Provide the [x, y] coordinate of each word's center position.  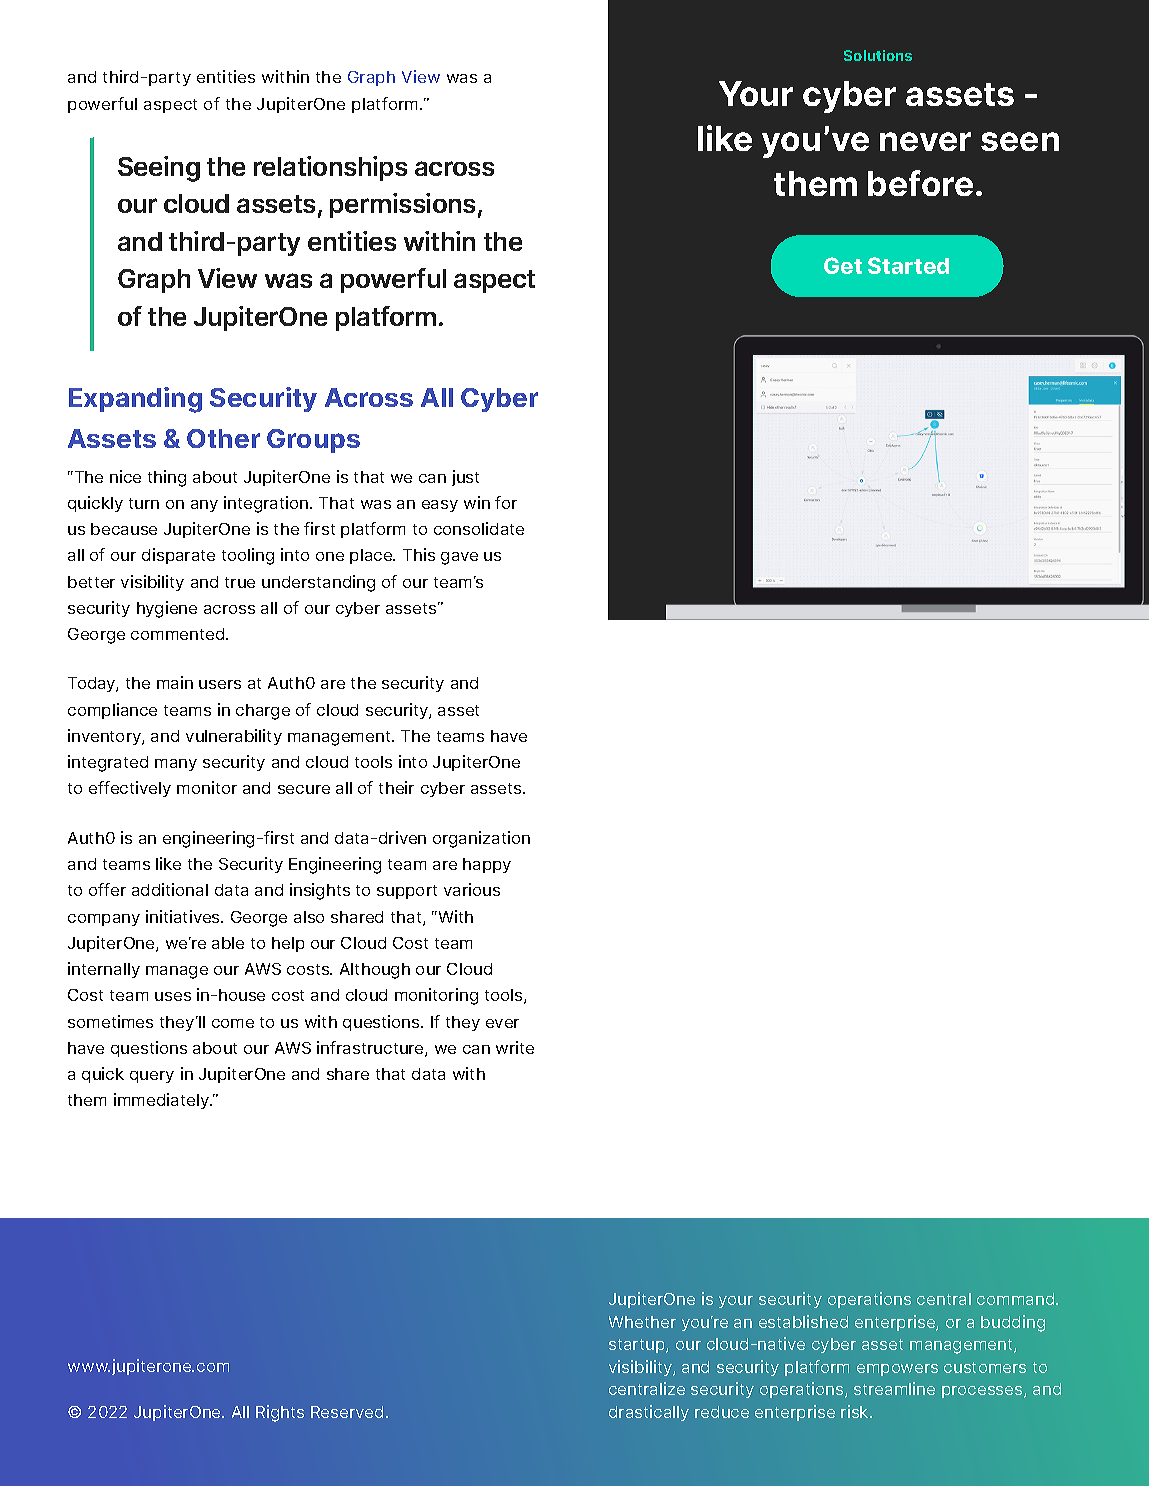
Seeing [159, 169]
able [228, 943]
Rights [280, 1413]
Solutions [878, 55]
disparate [178, 556]
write [515, 1047]
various [472, 889]
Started [908, 265]
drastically [649, 1413]
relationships [330, 168]
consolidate [479, 528]
